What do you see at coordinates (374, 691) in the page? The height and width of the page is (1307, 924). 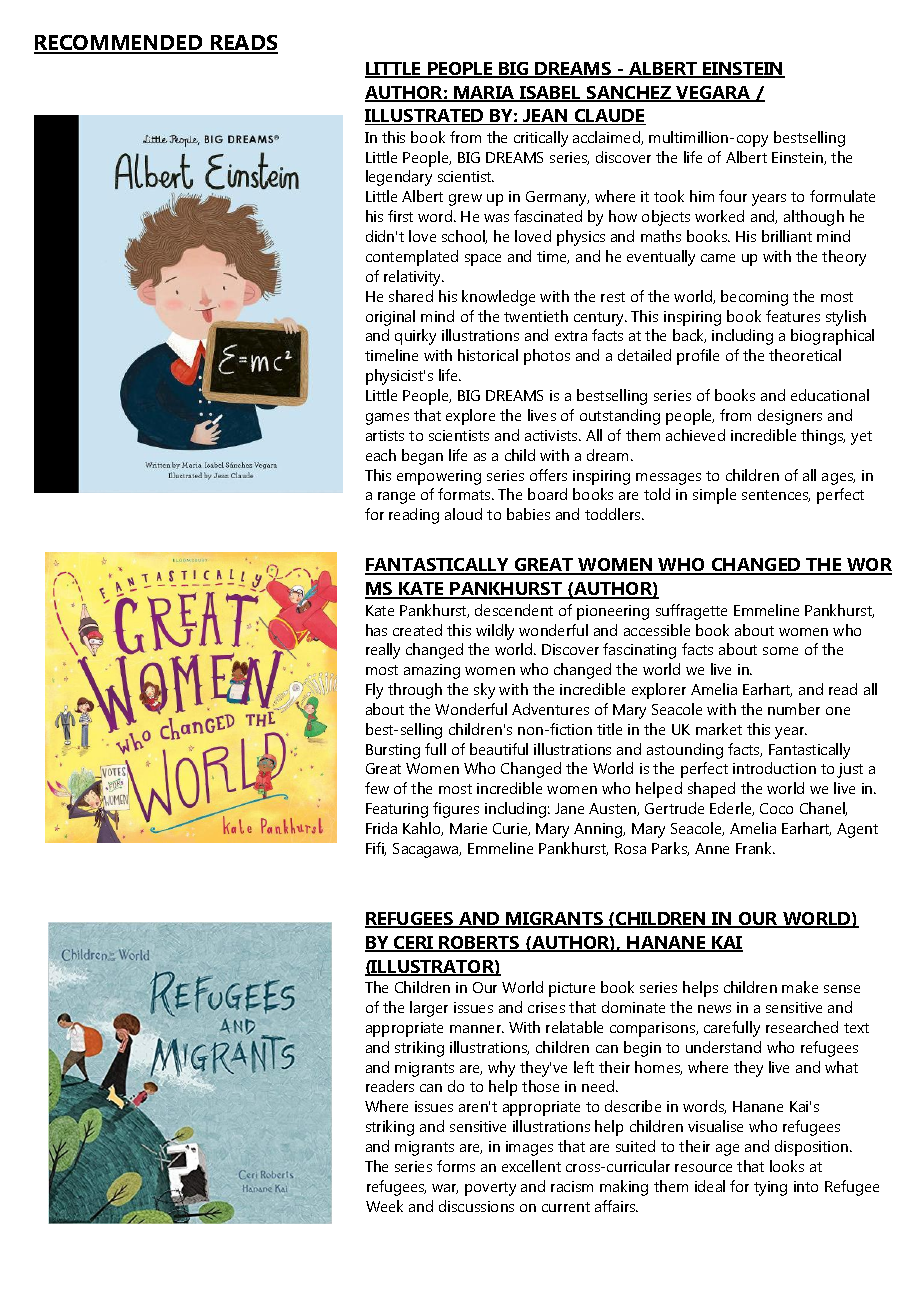 I see `Fly` at bounding box center [374, 691].
